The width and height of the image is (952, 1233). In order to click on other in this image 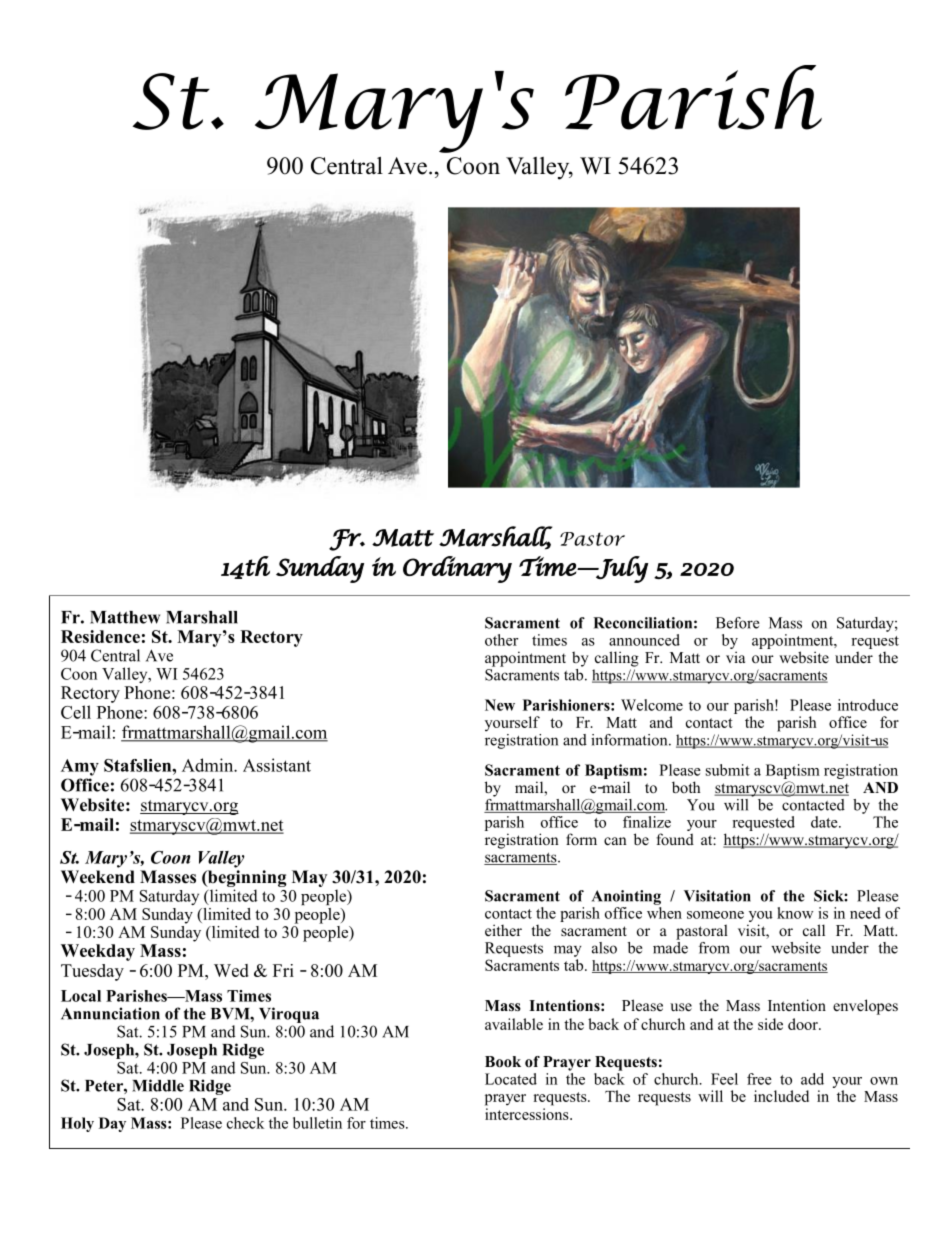, I will do `click(501, 640)`.
